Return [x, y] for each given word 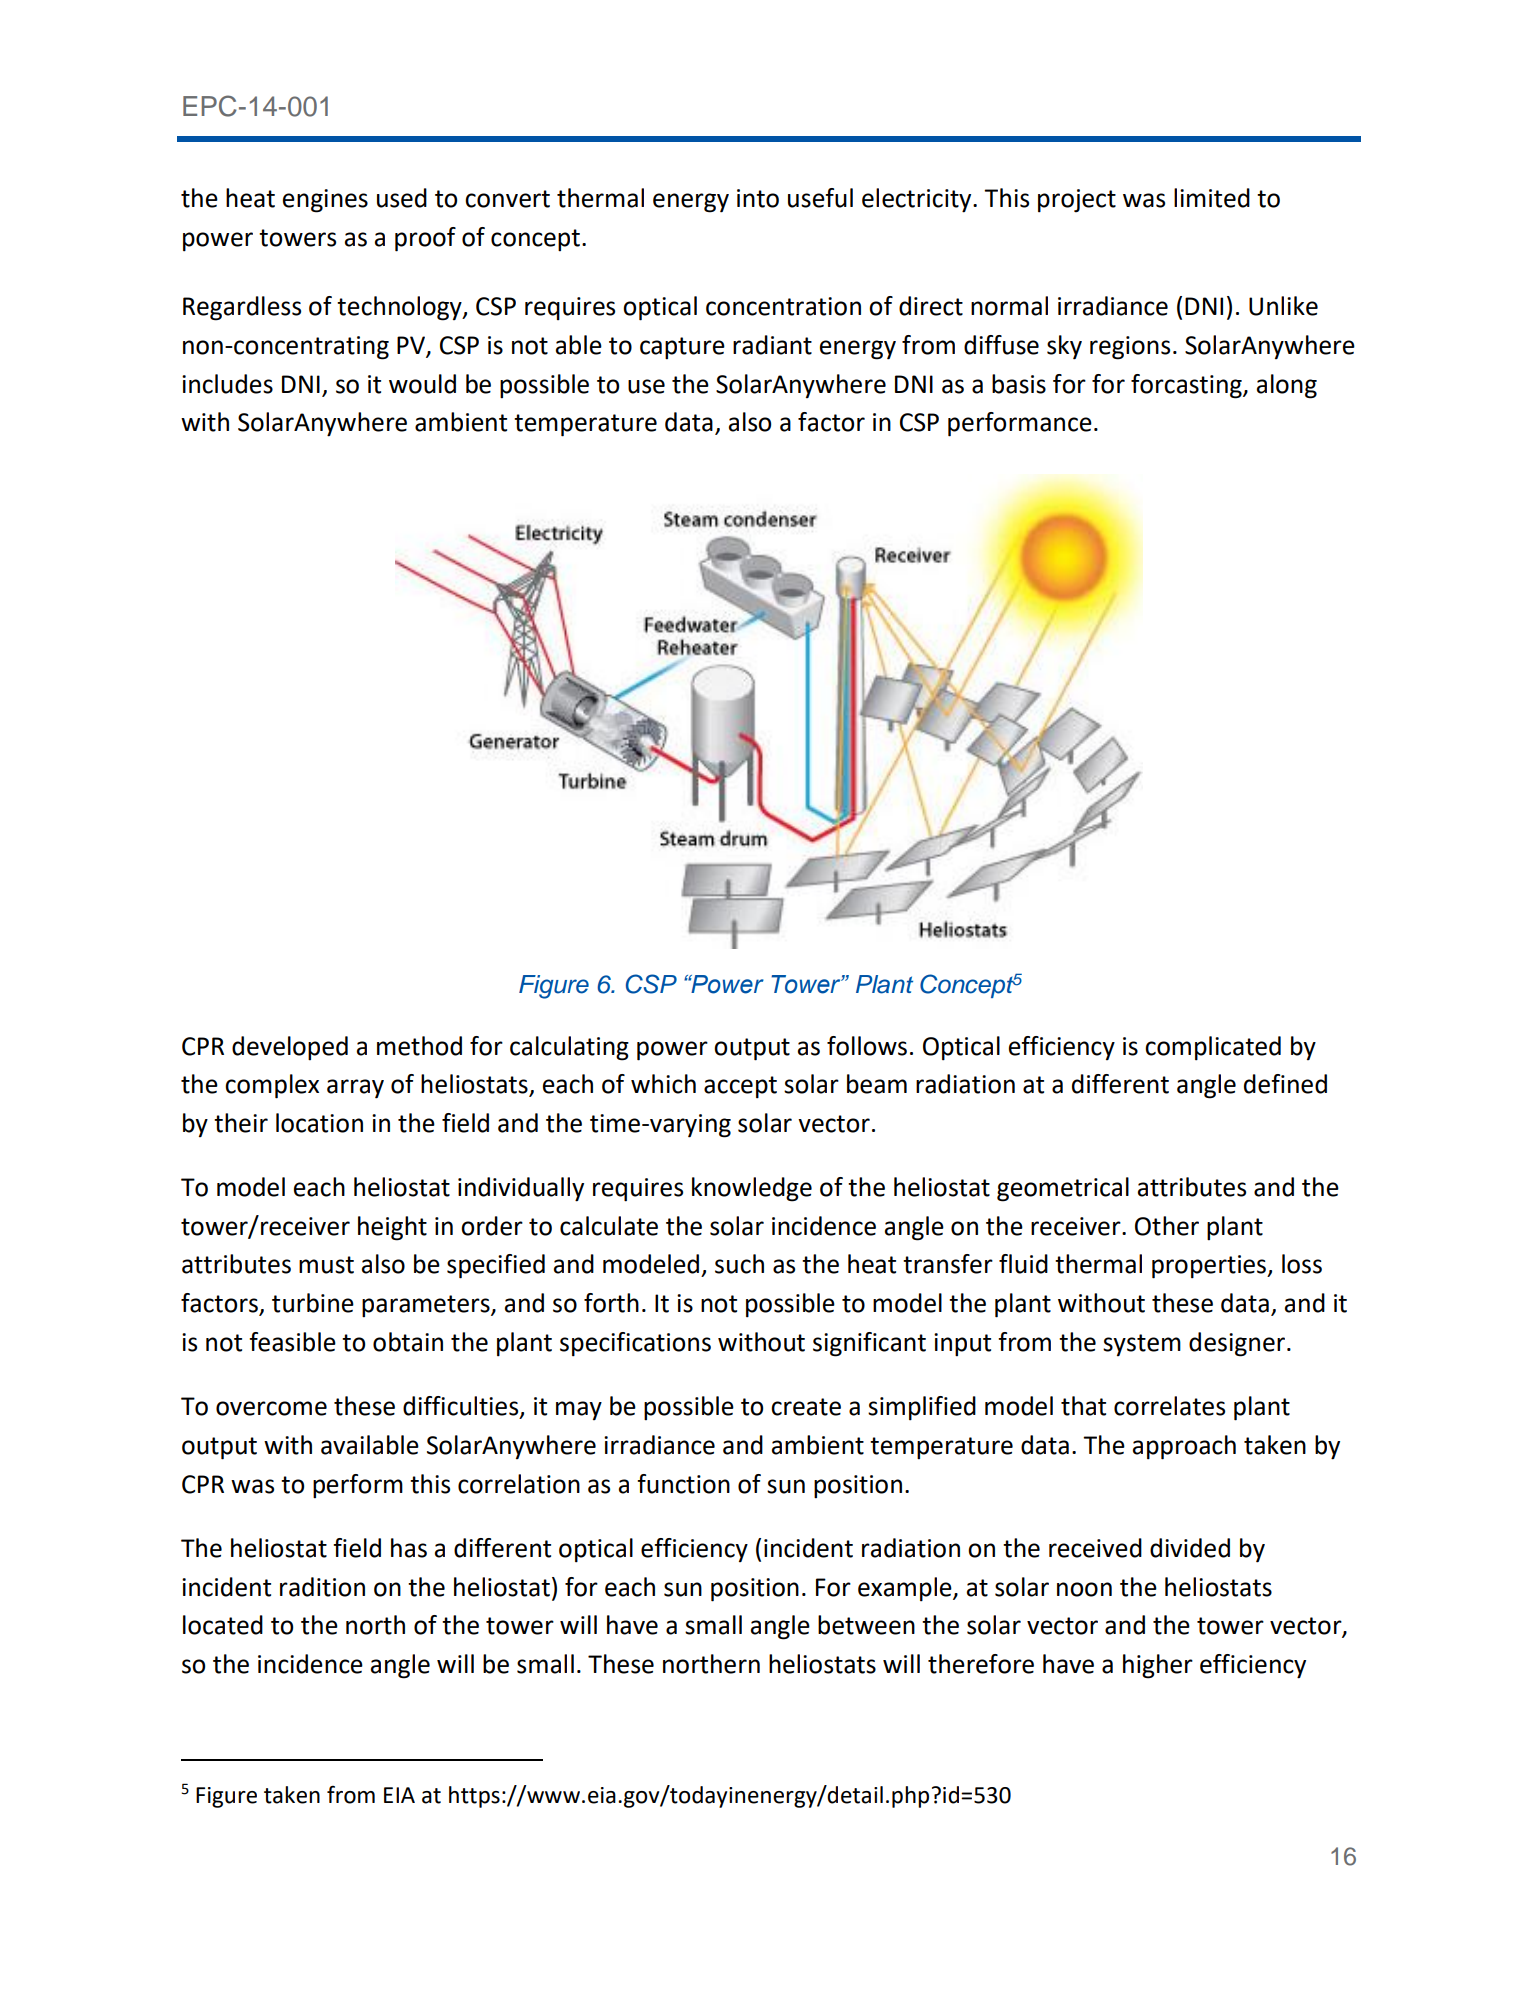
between [866, 1625]
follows [867, 1046]
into [758, 198]
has [409, 1548]
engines [325, 201]
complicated [1213, 1048]
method [419, 1046]
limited [1212, 198]
